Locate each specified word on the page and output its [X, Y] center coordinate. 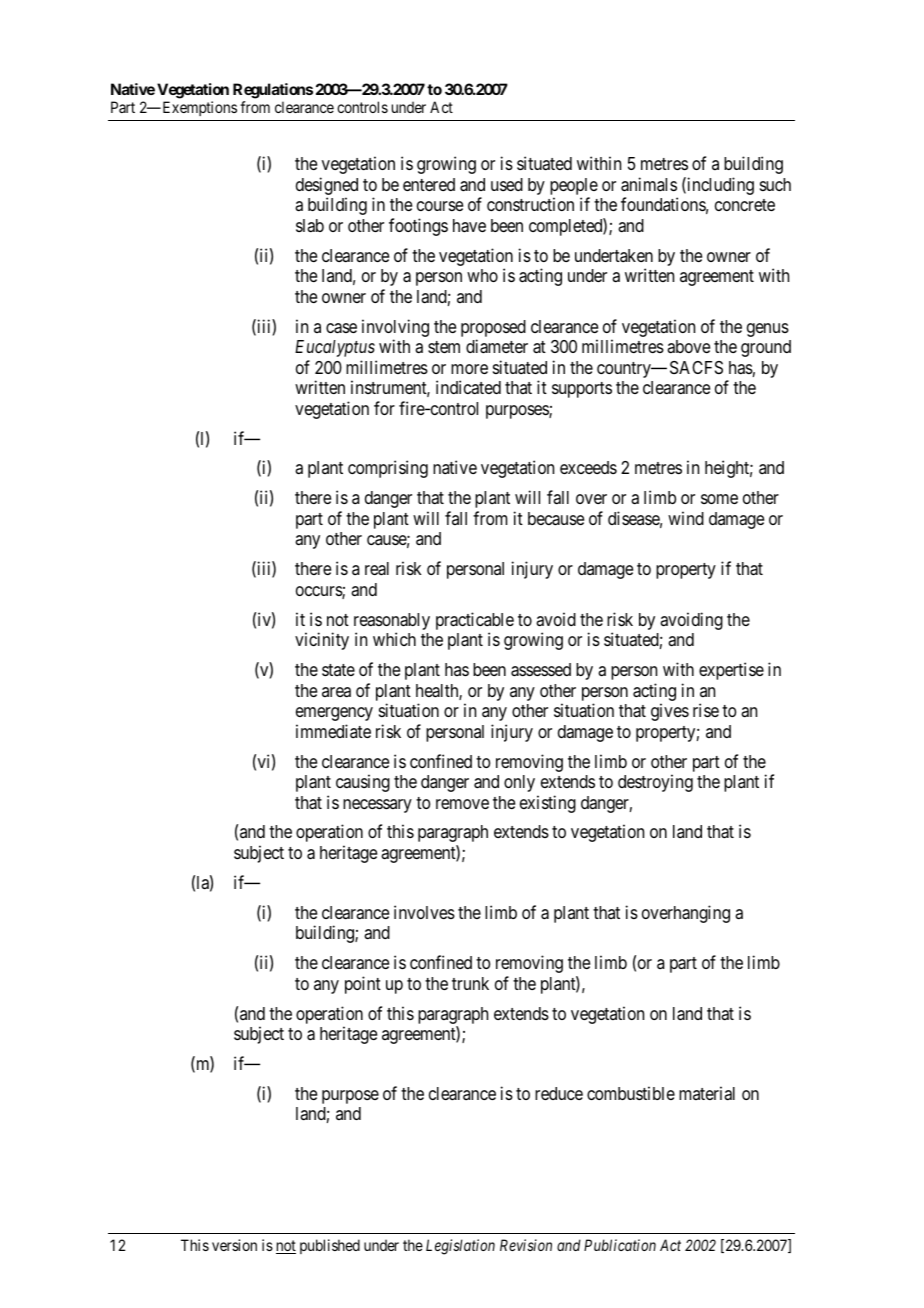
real [377, 569]
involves [424, 912]
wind [686, 518]
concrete [745, 205]
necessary [377, 806]
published [330, 1246]
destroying [655, 783]
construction [530, 204]
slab [310, 225]
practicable [475, 621]
